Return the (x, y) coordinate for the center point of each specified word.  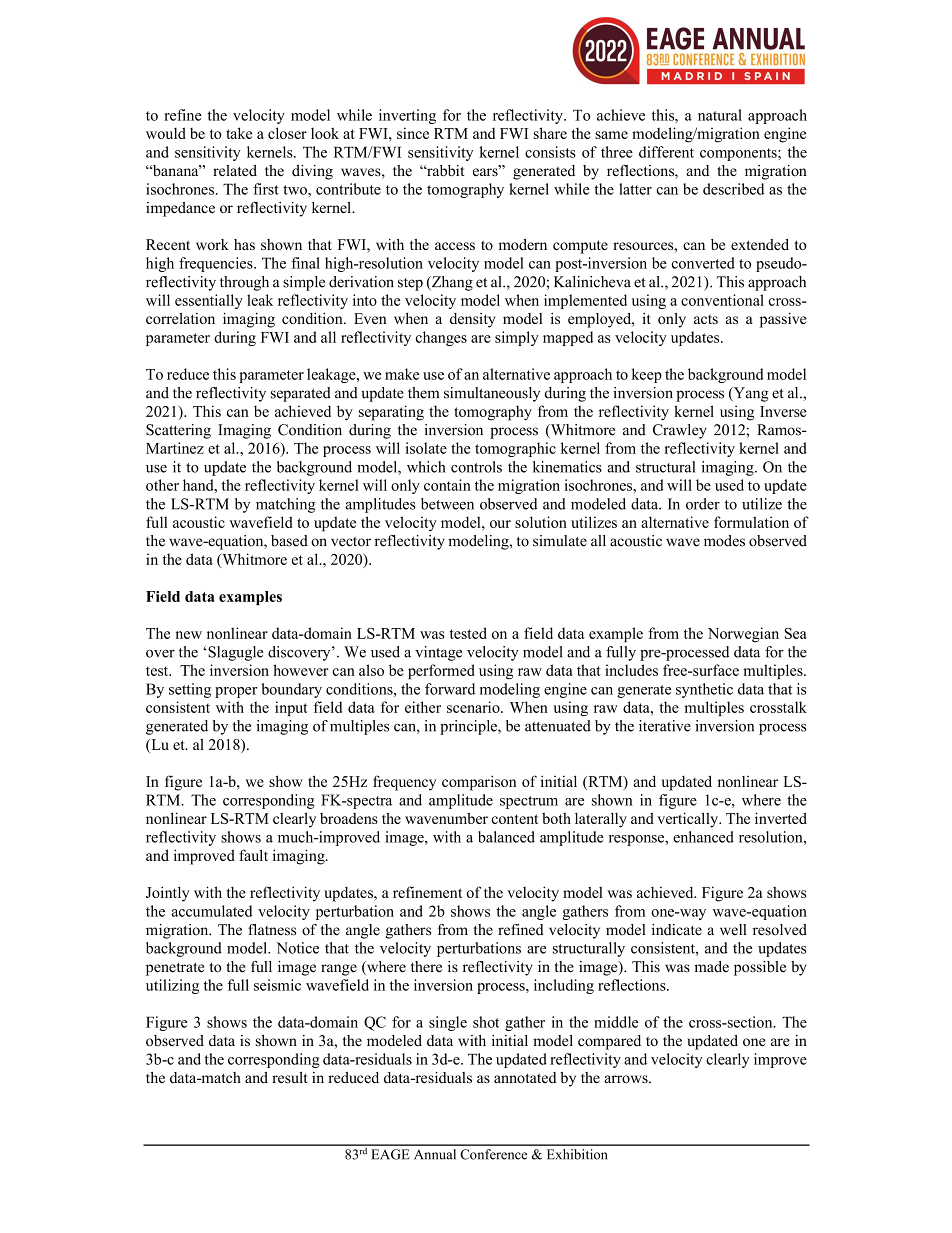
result (289, 1077)
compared (609, 1042)
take (239, 133)
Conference (493, 1154)
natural (720, 115)
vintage (438, 653)
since (413, 133)
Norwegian (743, 635)
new (188, 635)
